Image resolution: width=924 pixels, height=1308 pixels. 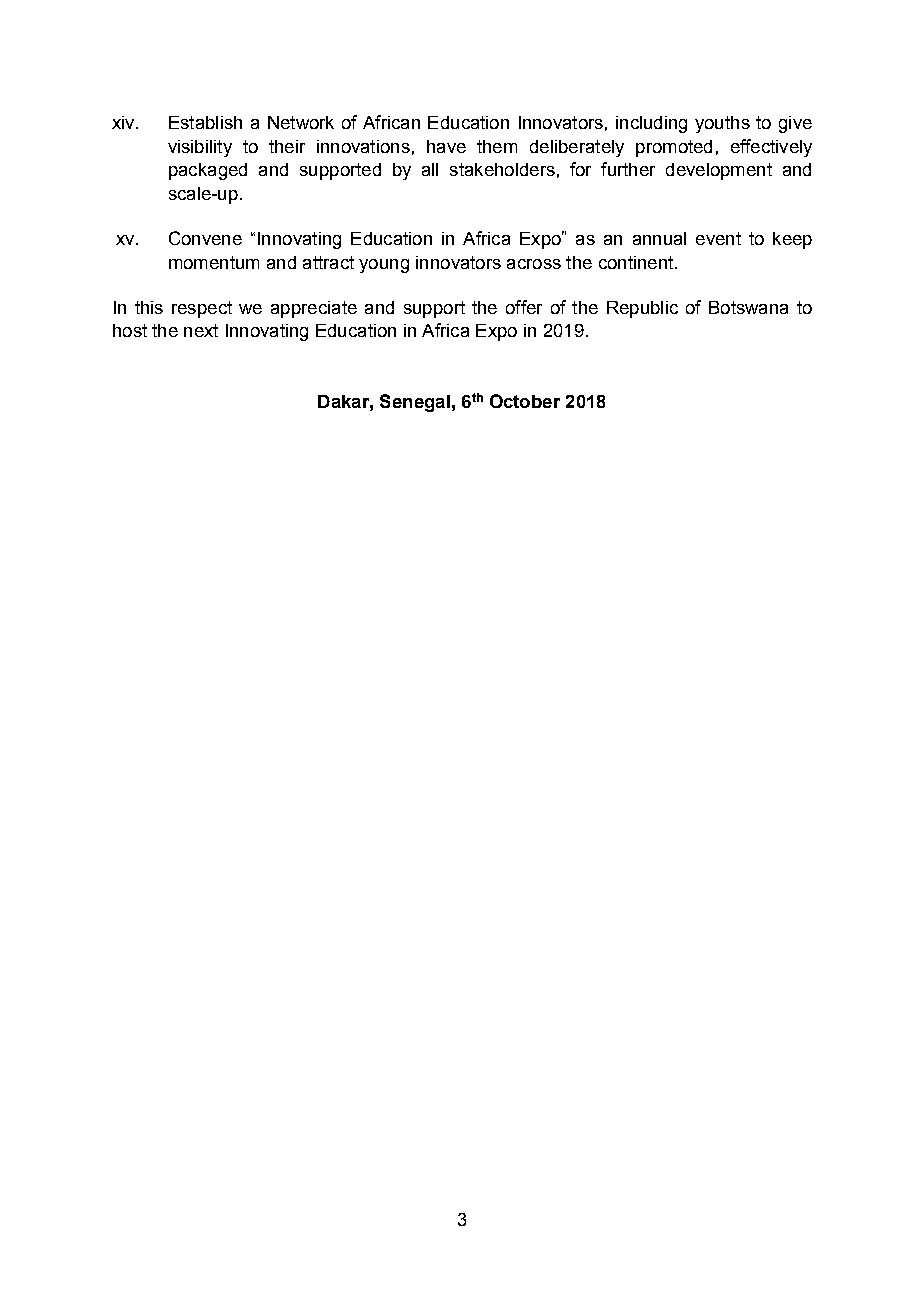 I want to click on youths, so click(x=722, y=124).
